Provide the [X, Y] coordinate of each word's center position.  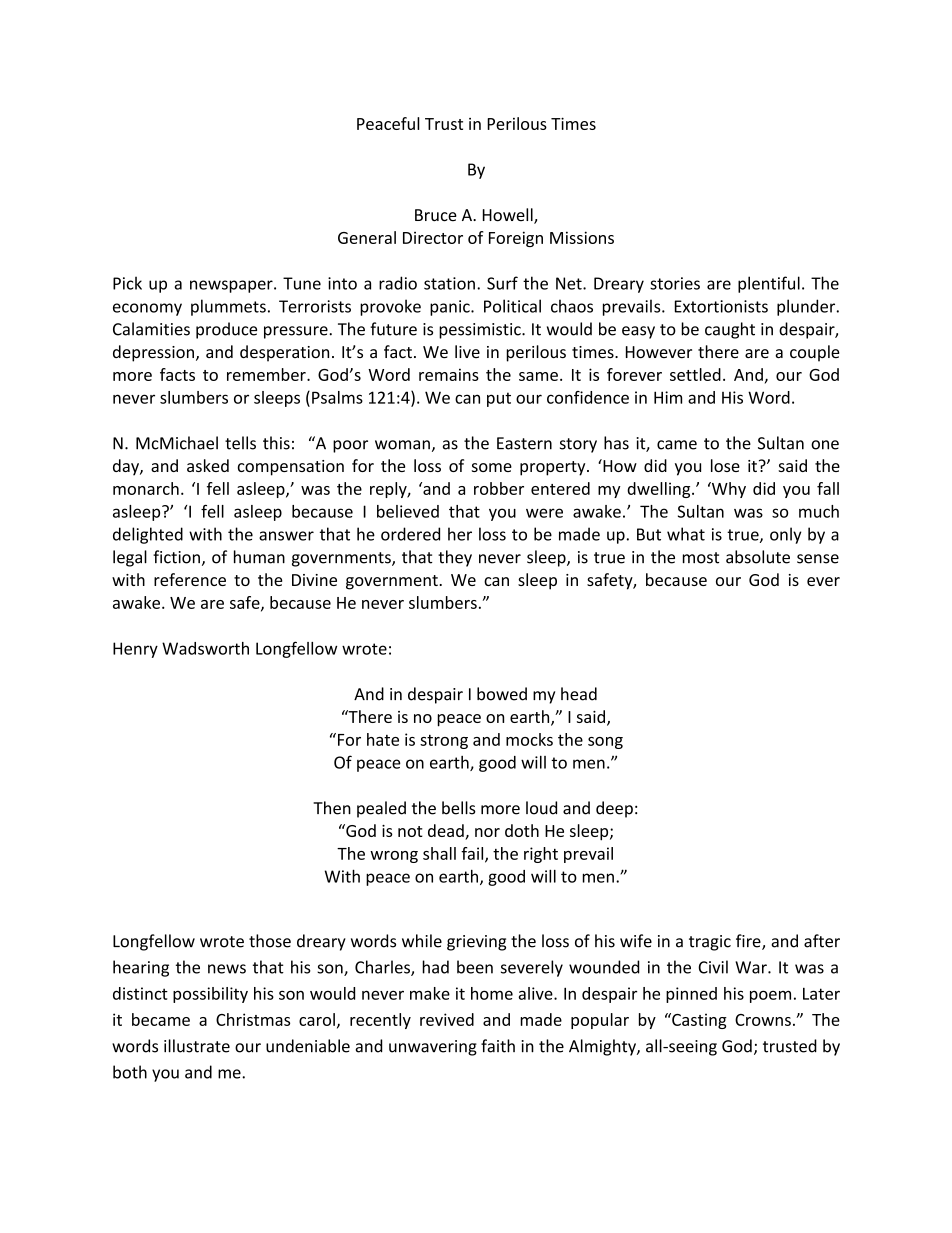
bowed [502, 694]
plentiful [769, 284]
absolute [758, 557]
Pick [127, 283]
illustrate [197, 1046]
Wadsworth [205, 648]
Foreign [516, 239]
